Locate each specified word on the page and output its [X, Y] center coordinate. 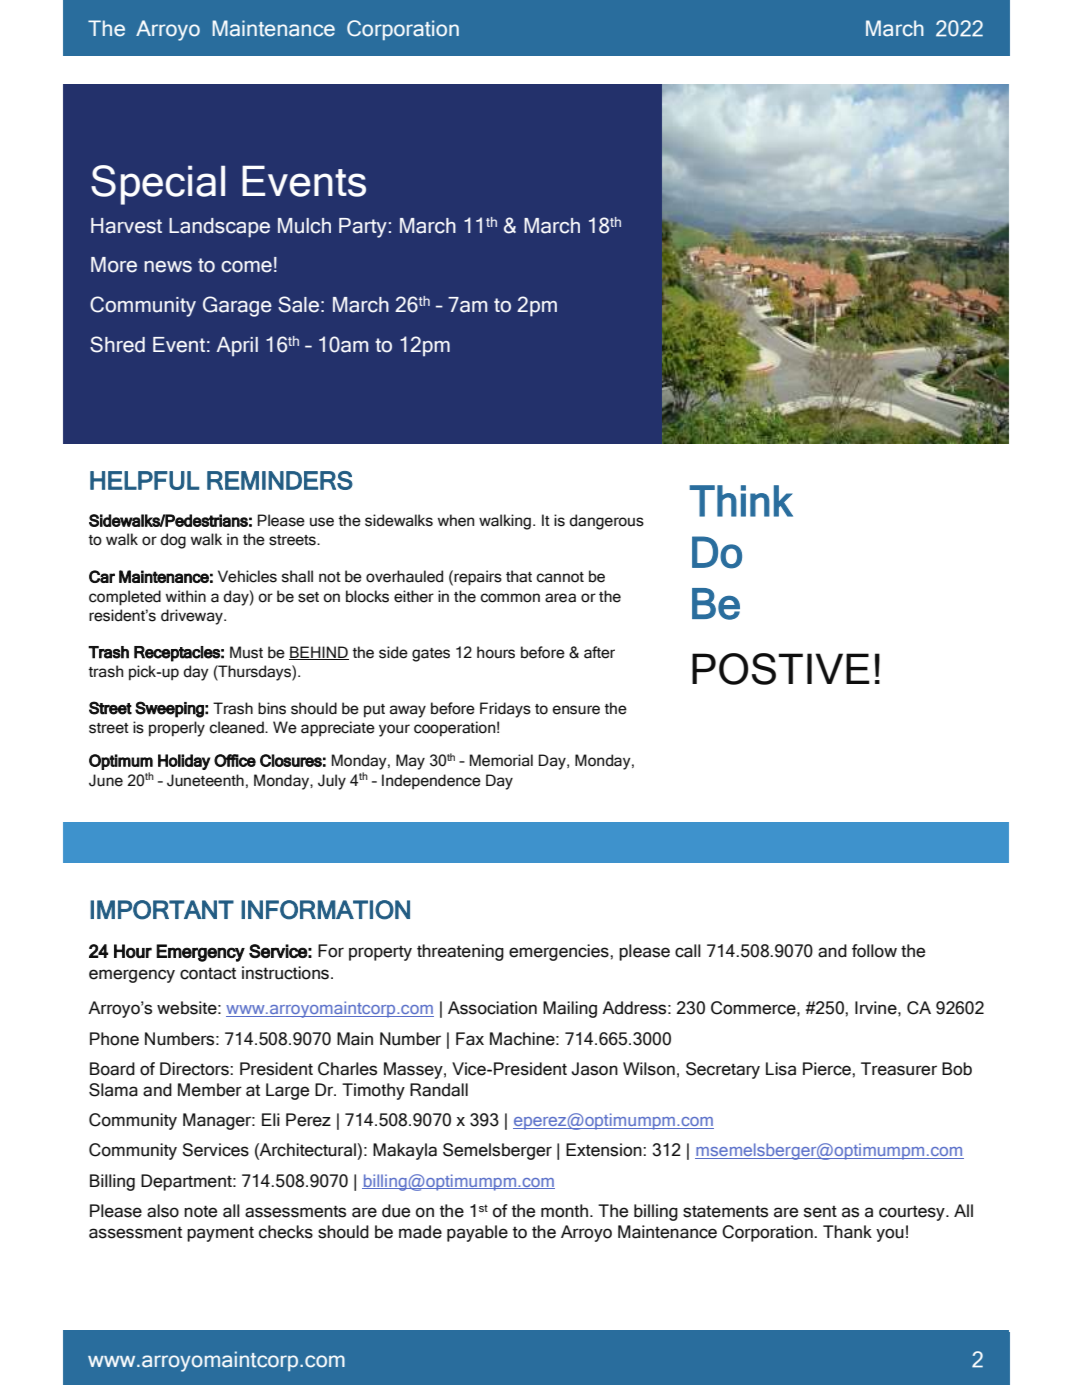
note [200, 1211]
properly [177, 729]
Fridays [505, 710]
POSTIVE [781, 669]
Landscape [219, 228]
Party [363, 228]
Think [741, 501]
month [566, 1211]
